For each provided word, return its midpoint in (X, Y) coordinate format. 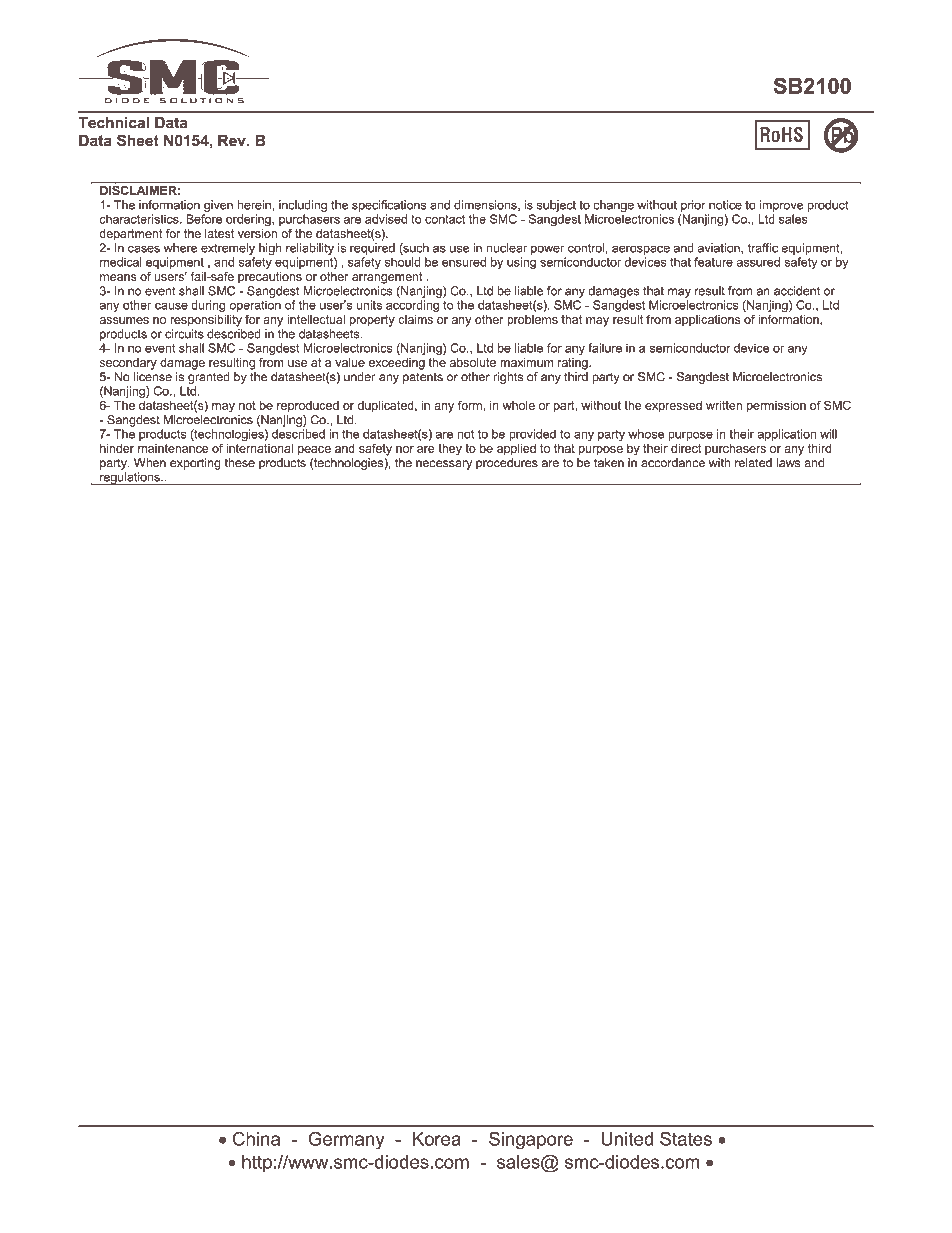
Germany (346, 1140)
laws (788, 463)
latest (219, 233)
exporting (195, 464)
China (256, 1138)
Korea (437, 1139)
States (686, 1138)
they (450, 449)
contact (445, 219)
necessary (444, 465)
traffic (762, 248)
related (753, 463)
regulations (130, 478)
